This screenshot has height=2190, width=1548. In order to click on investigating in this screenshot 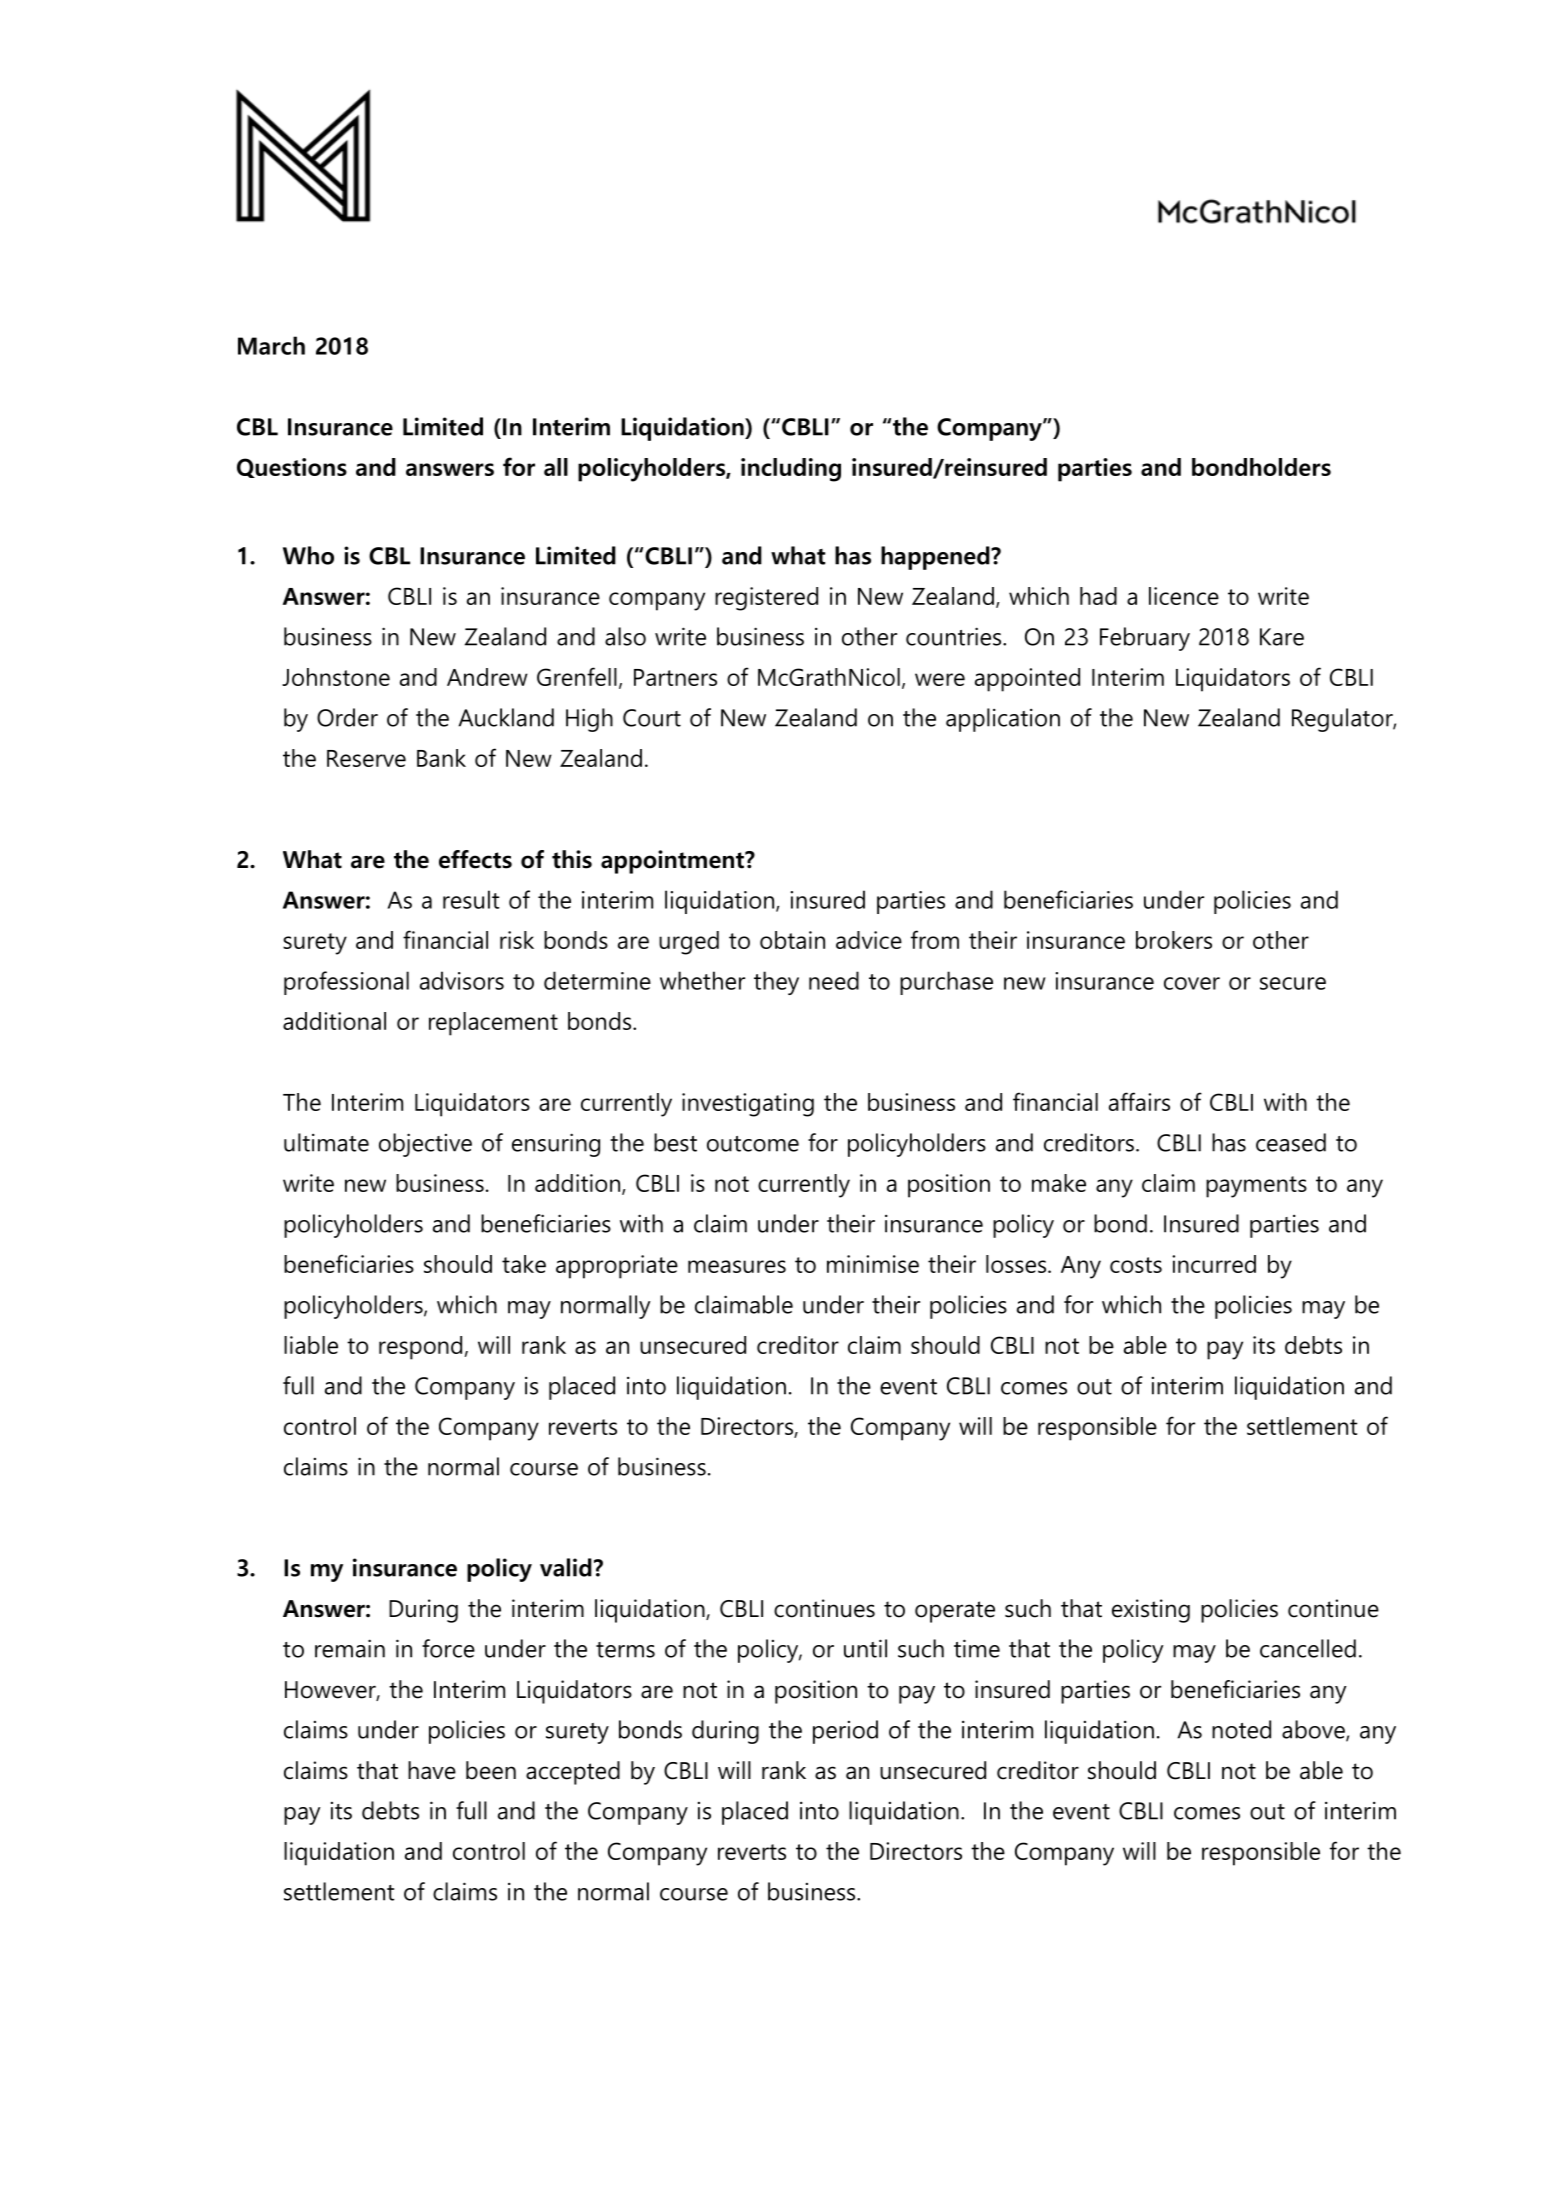, I will do `click(748, 1105)`.
